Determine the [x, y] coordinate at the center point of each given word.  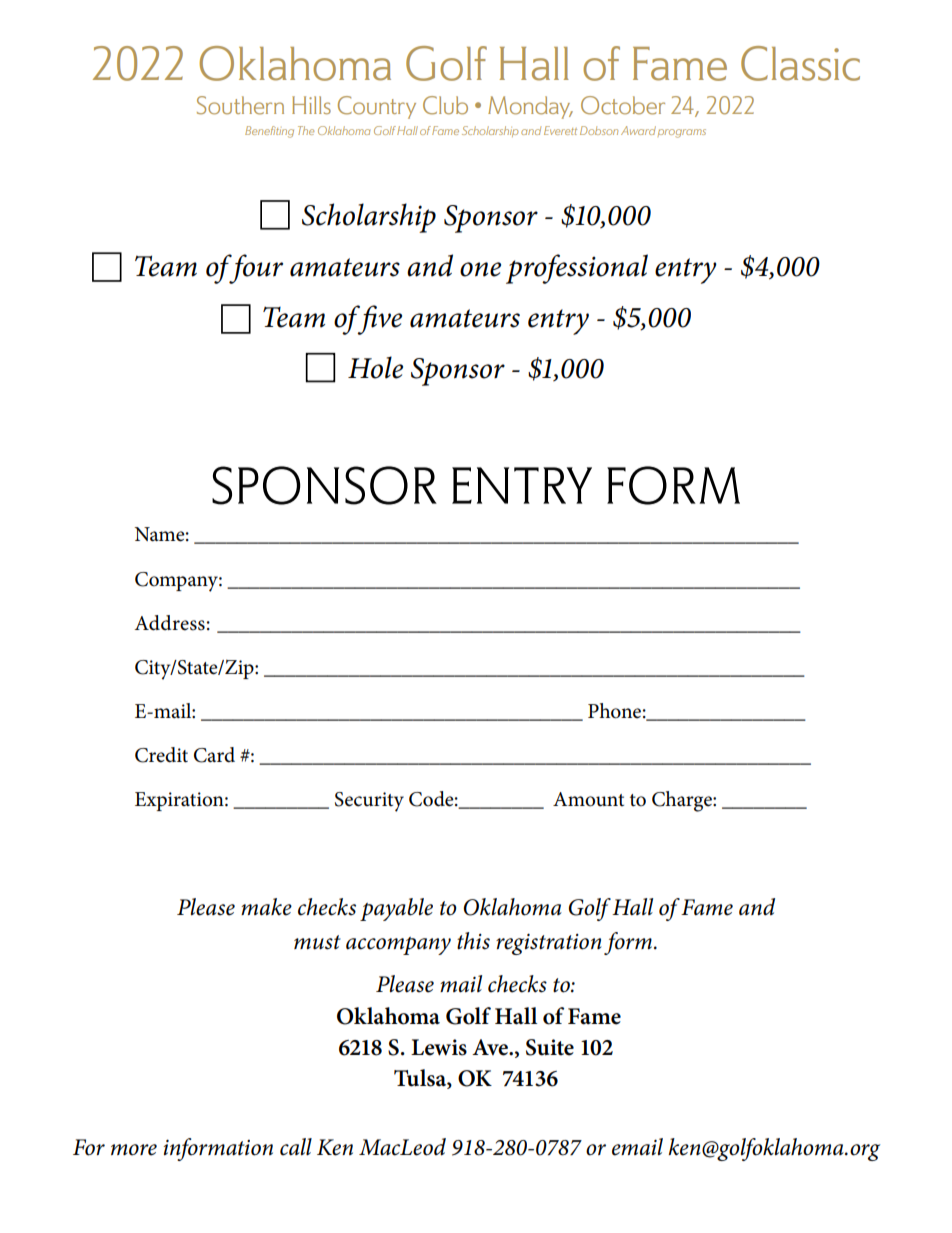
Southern [240, 105]
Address [169, 623]
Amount [588, 799]
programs [682, 133]
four [255, 269]
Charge [683, 801]
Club [445, 105]
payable [396, 909]
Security [369, 802]
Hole [375, 367]
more [134, 1150]
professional [577, 269]
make [266, 907]
